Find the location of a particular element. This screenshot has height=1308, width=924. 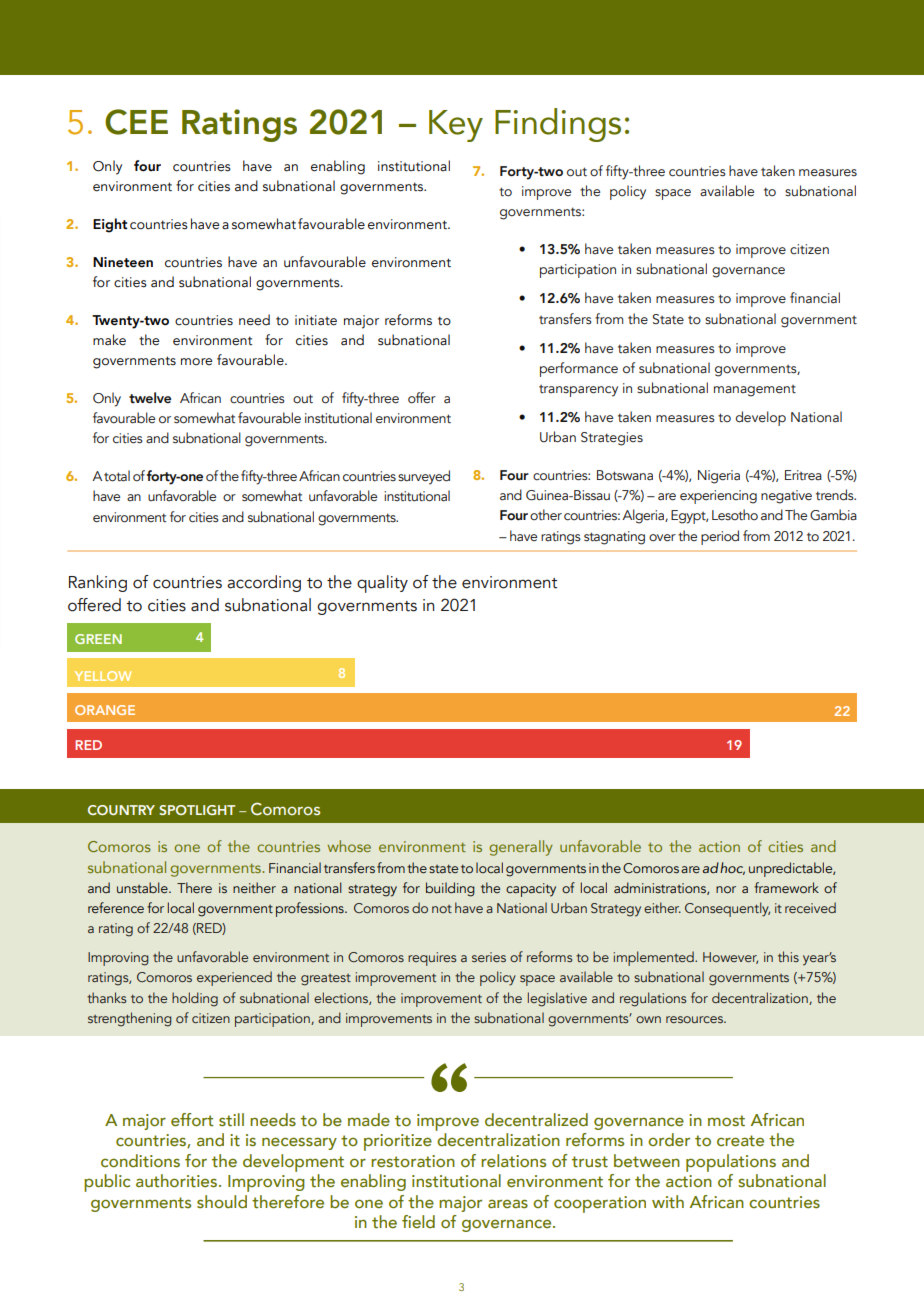

Eight is located at coordinates (110, 225).
